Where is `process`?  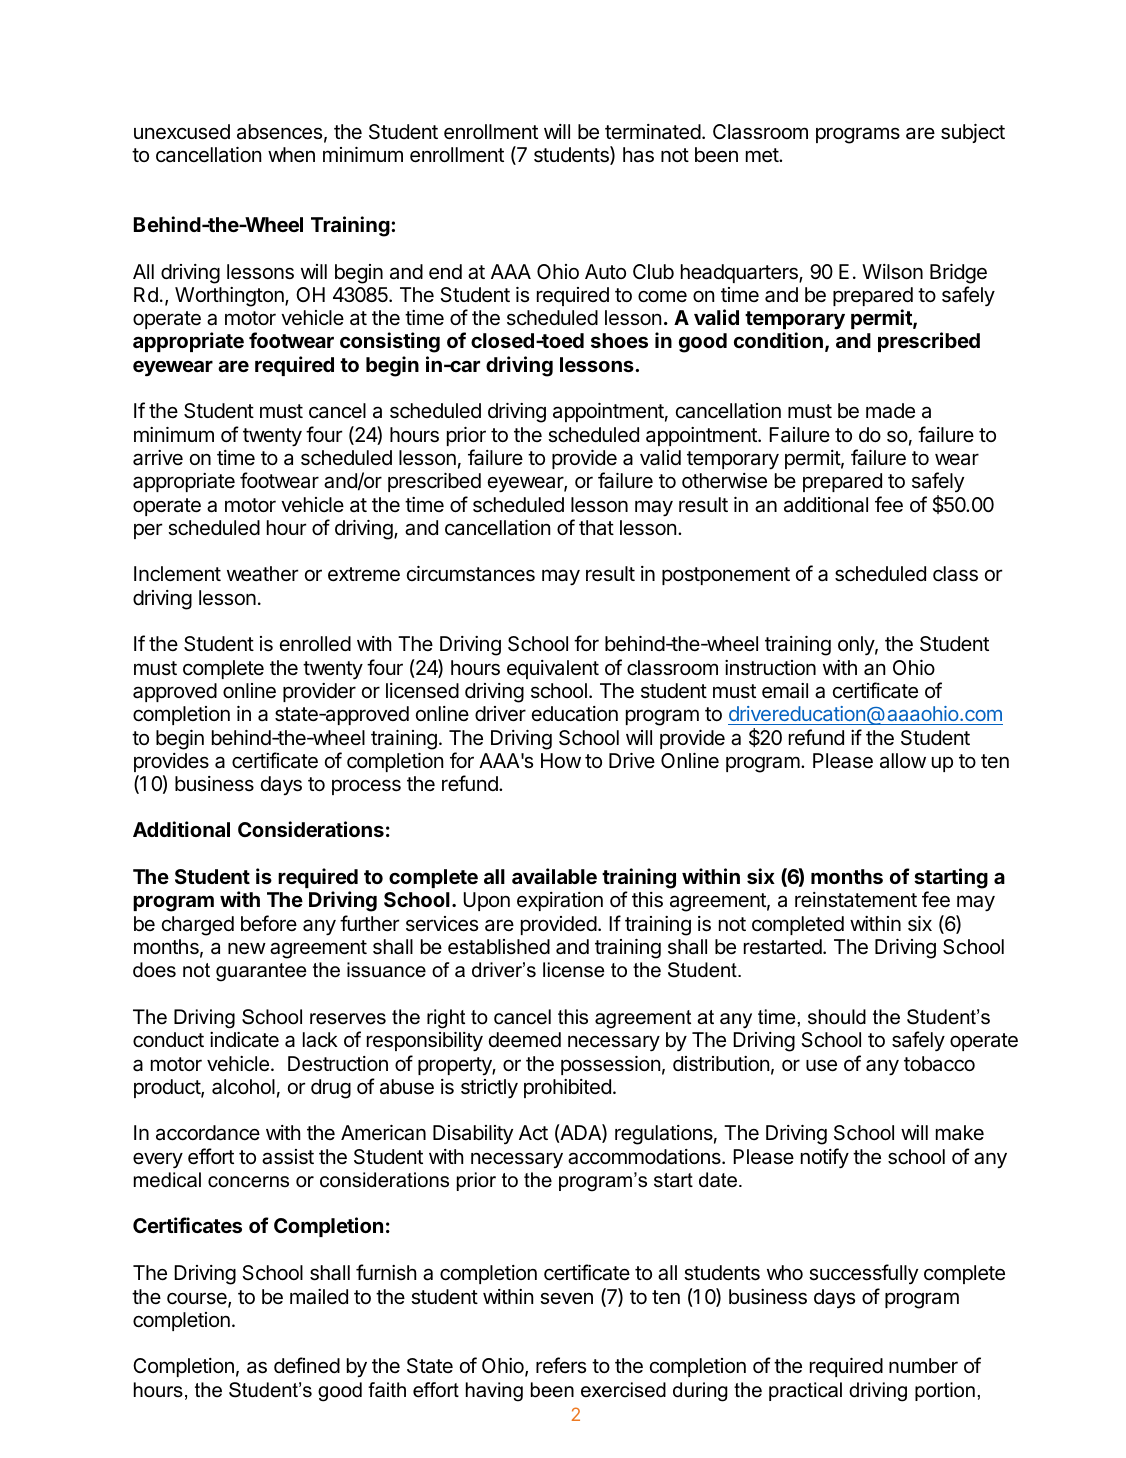
process is located at coordinates (366, 787).
